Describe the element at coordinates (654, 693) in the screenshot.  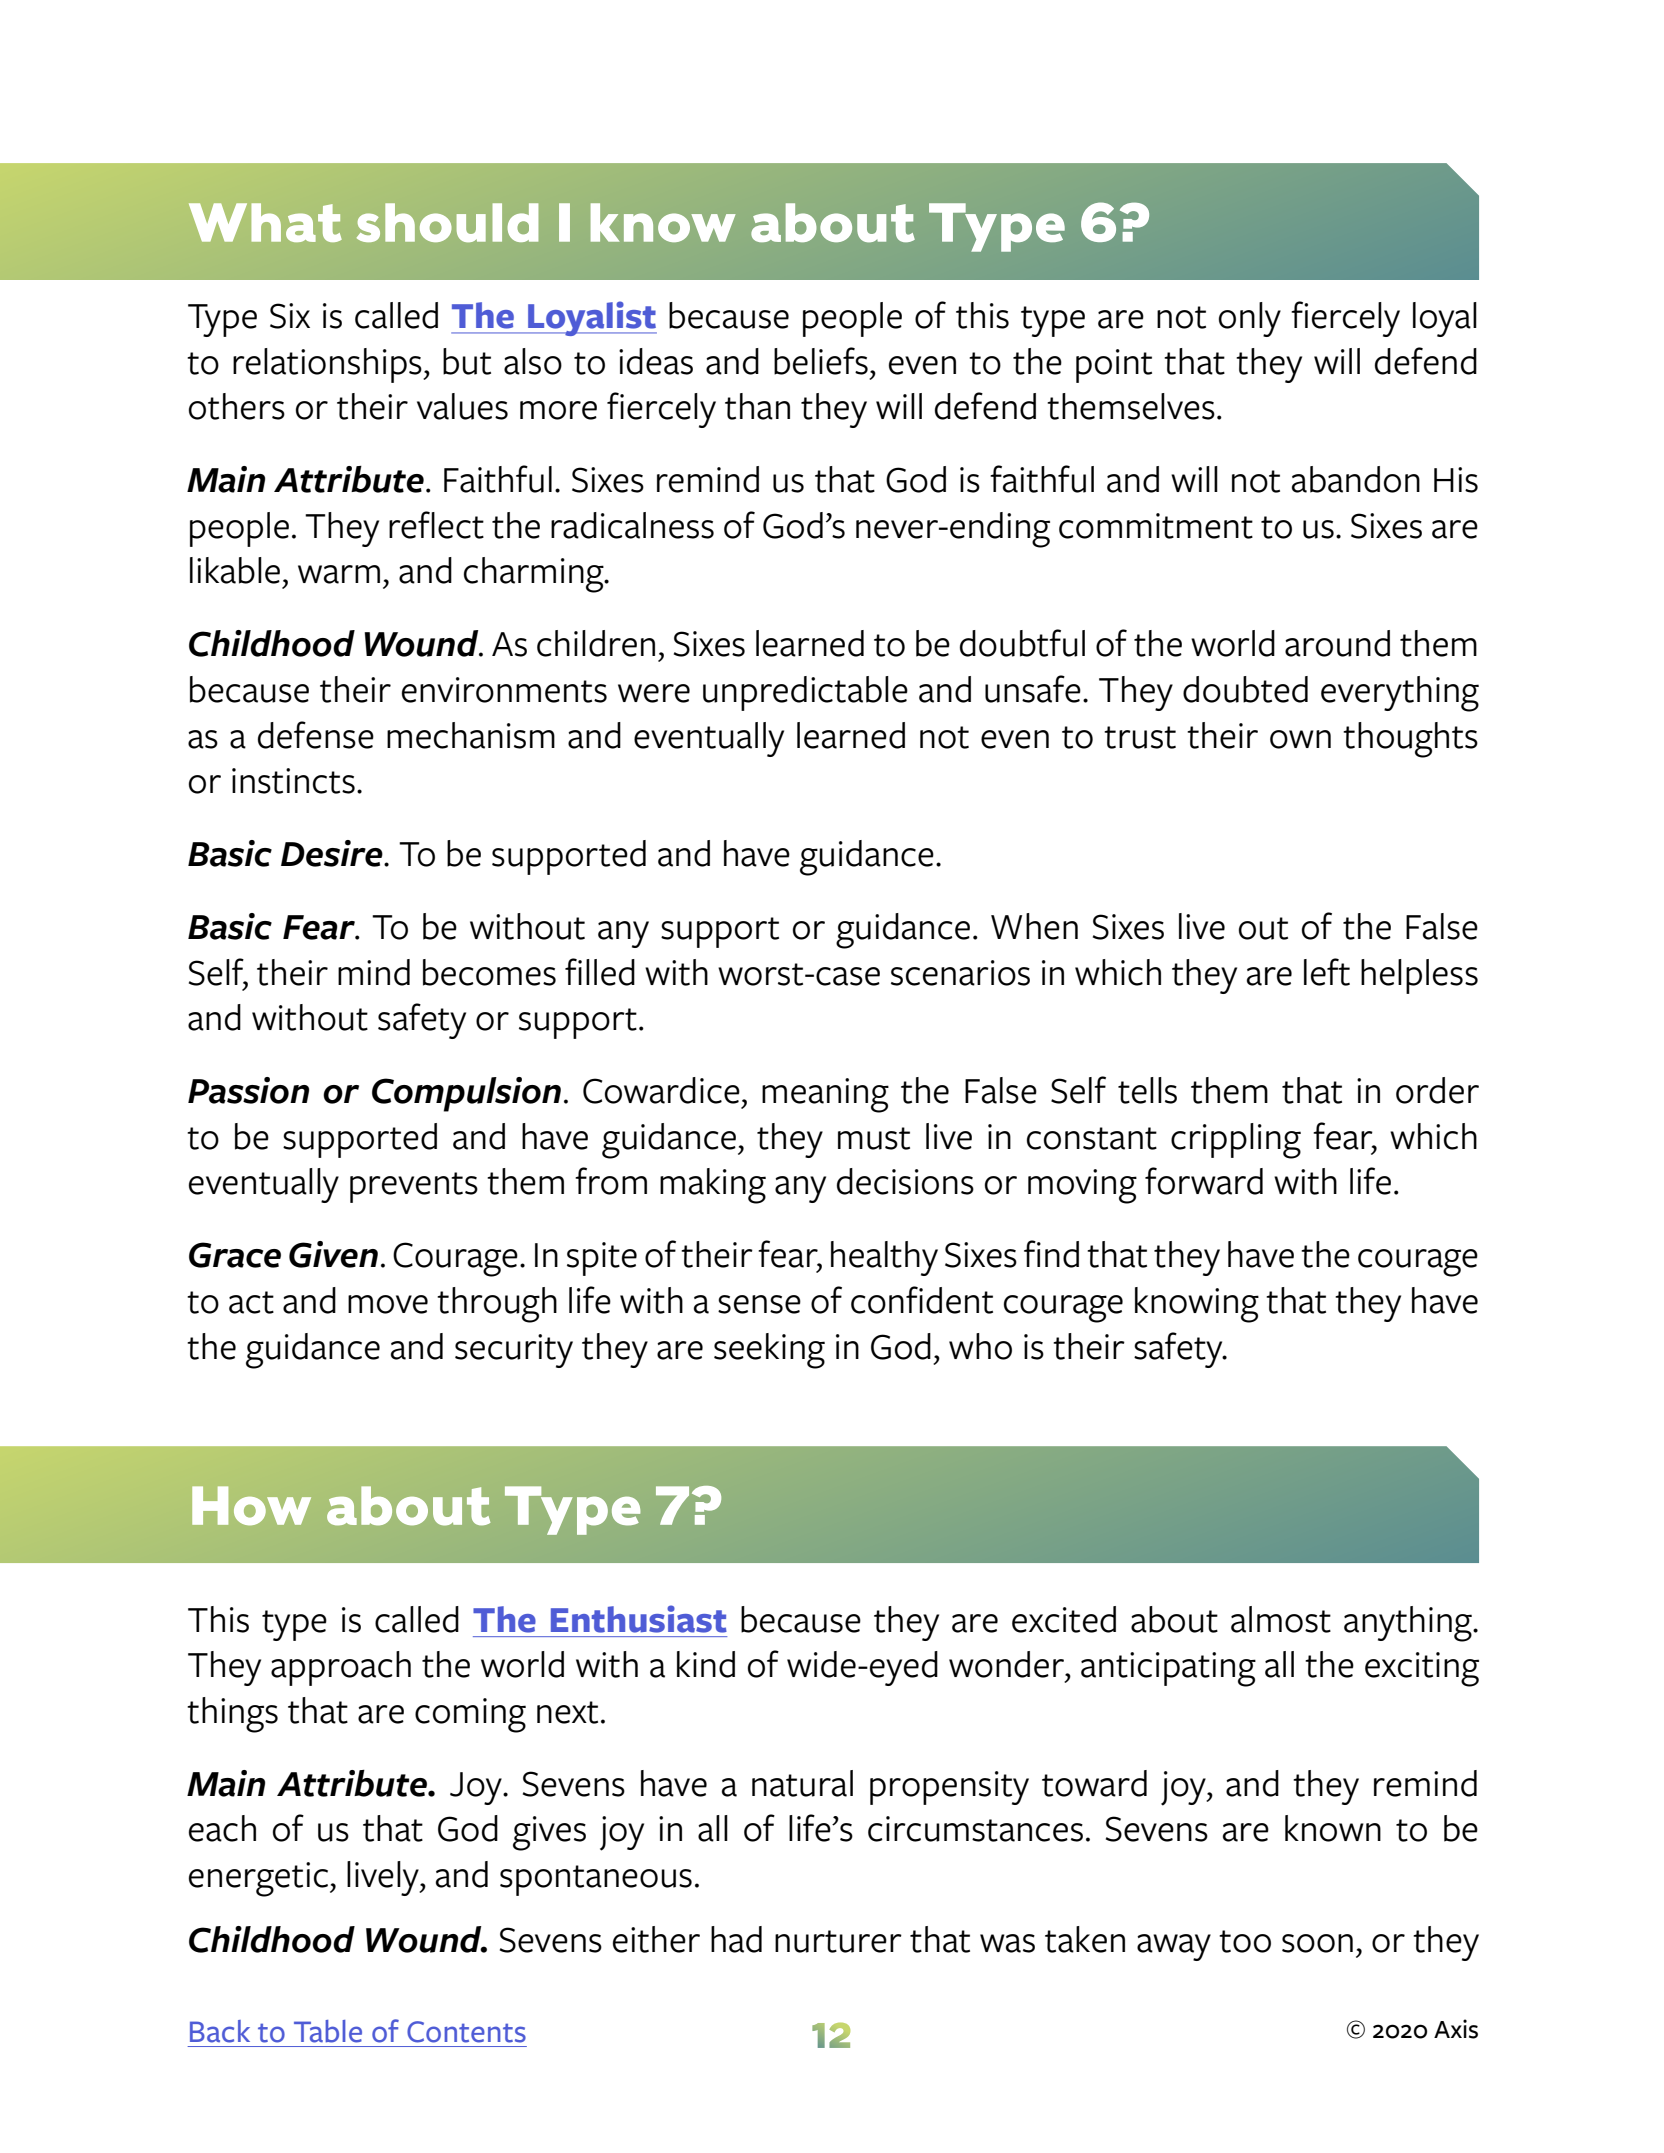
I see `were` at that location.
